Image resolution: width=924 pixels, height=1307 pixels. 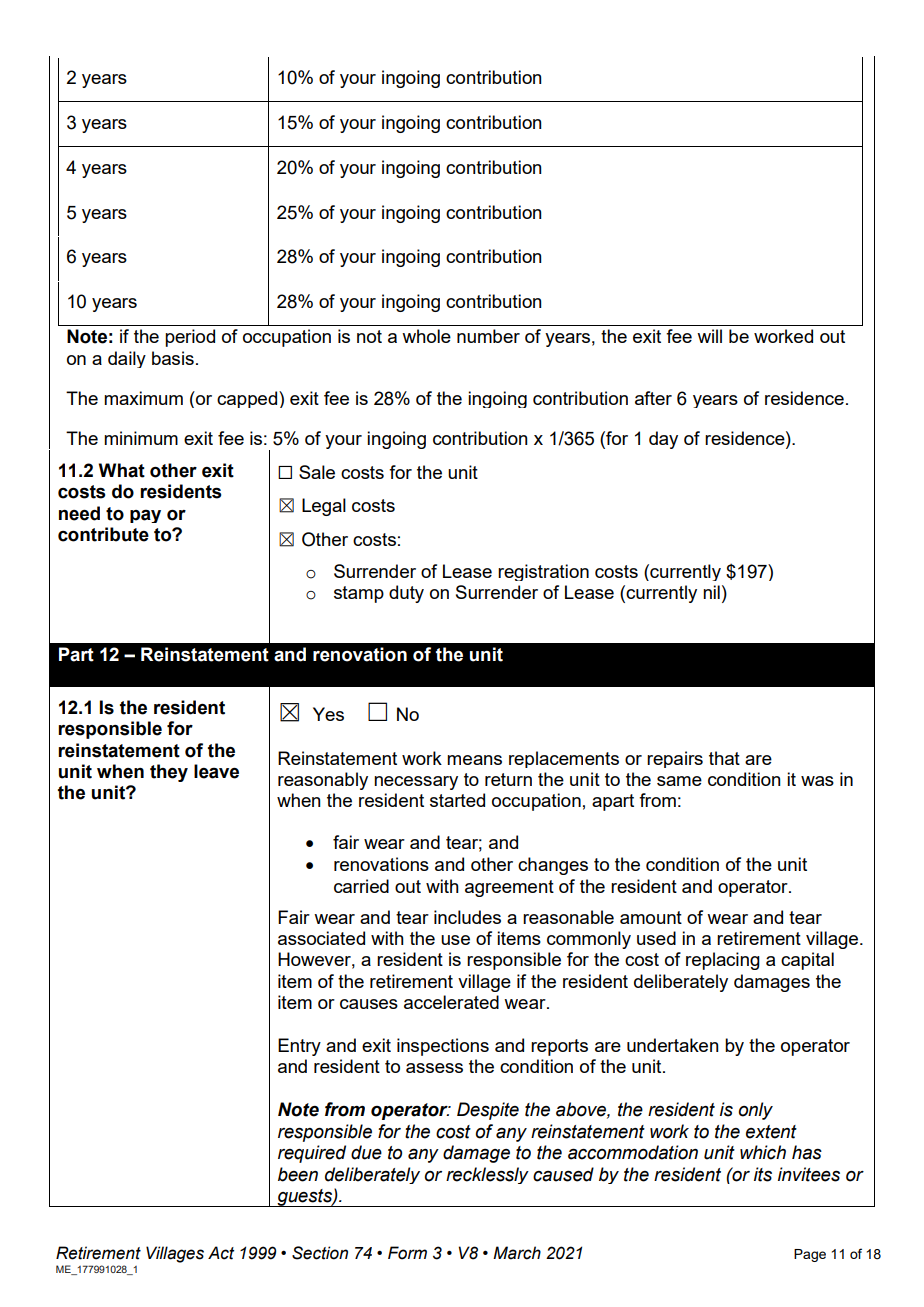 What do you see at coordinates (221, 1253) in the image?
I see `Act` at bounding box center [221, 1253].
